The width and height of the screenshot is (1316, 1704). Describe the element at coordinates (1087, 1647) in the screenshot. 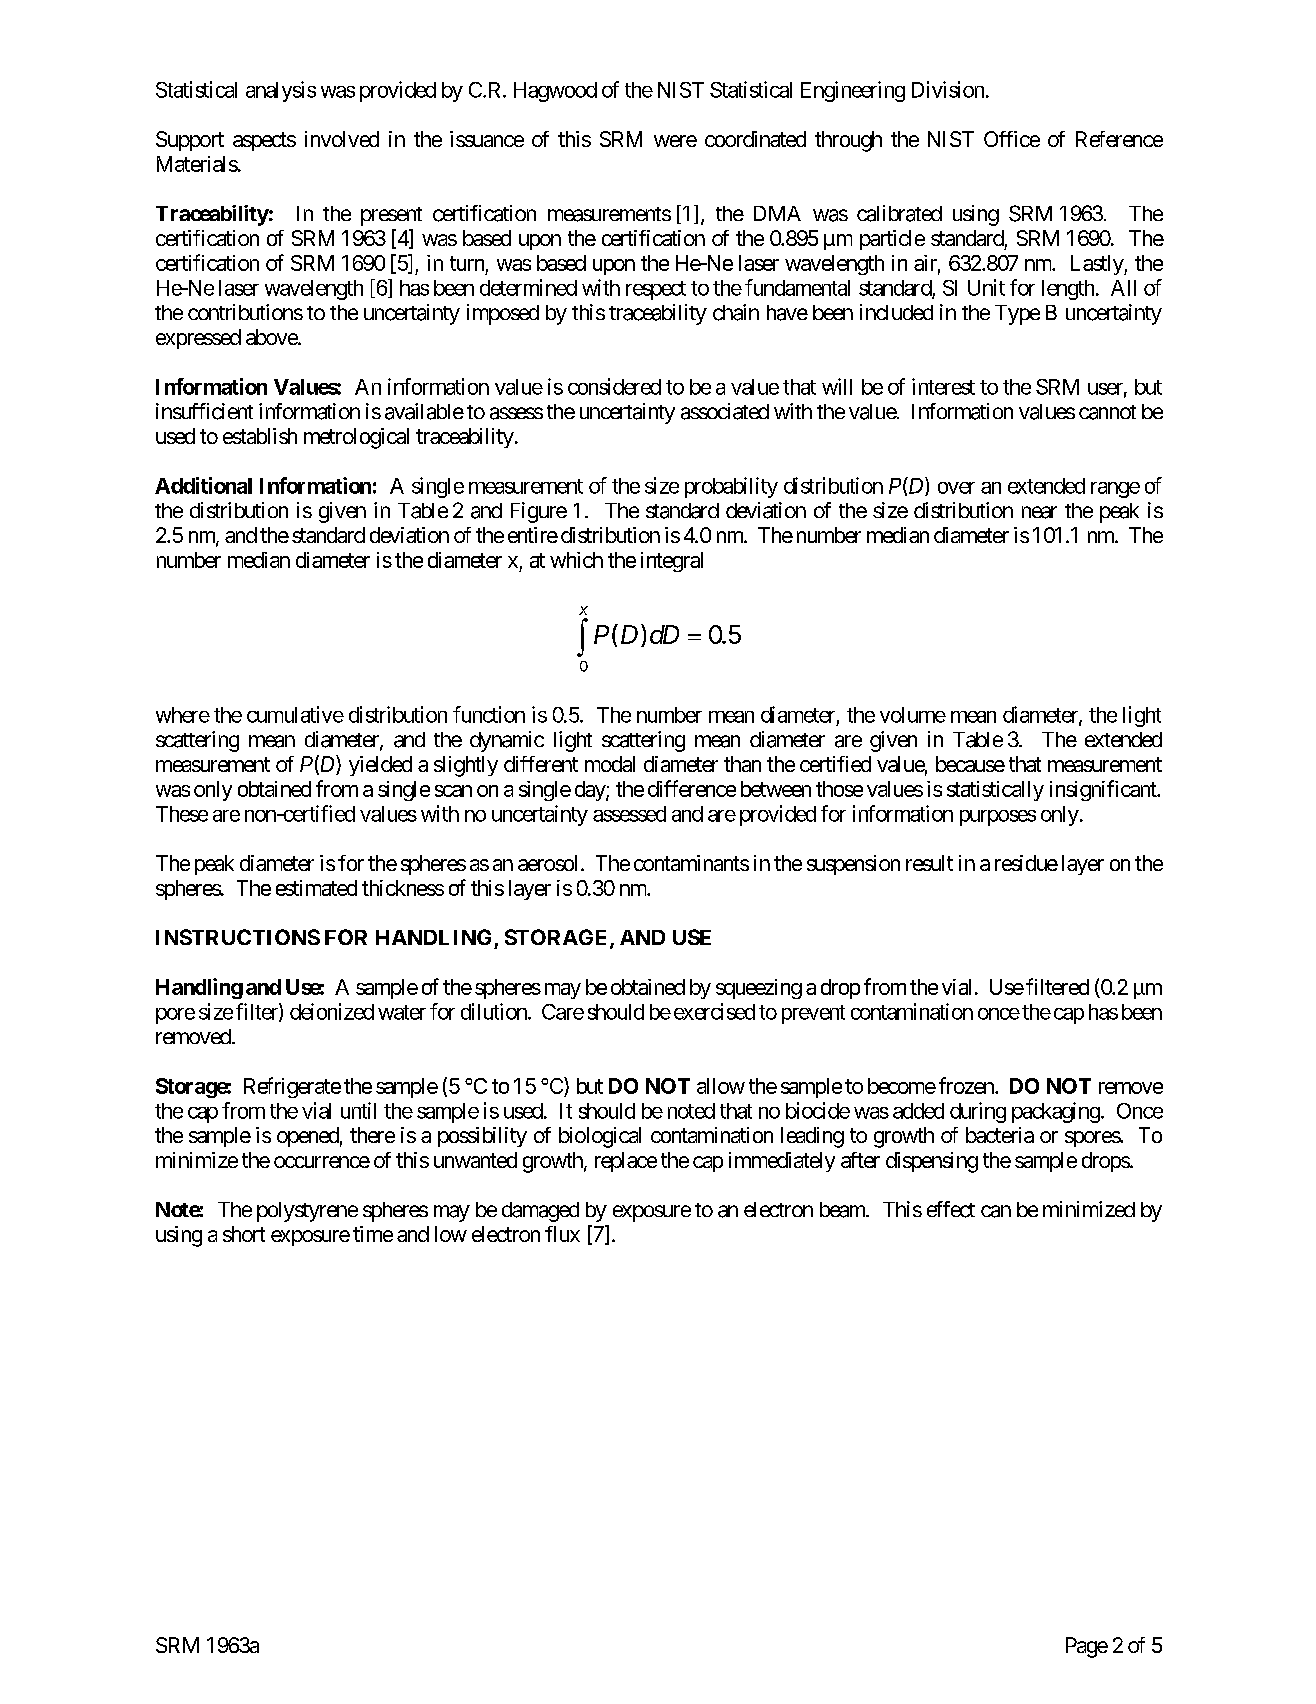

I see `Page` at that location.
